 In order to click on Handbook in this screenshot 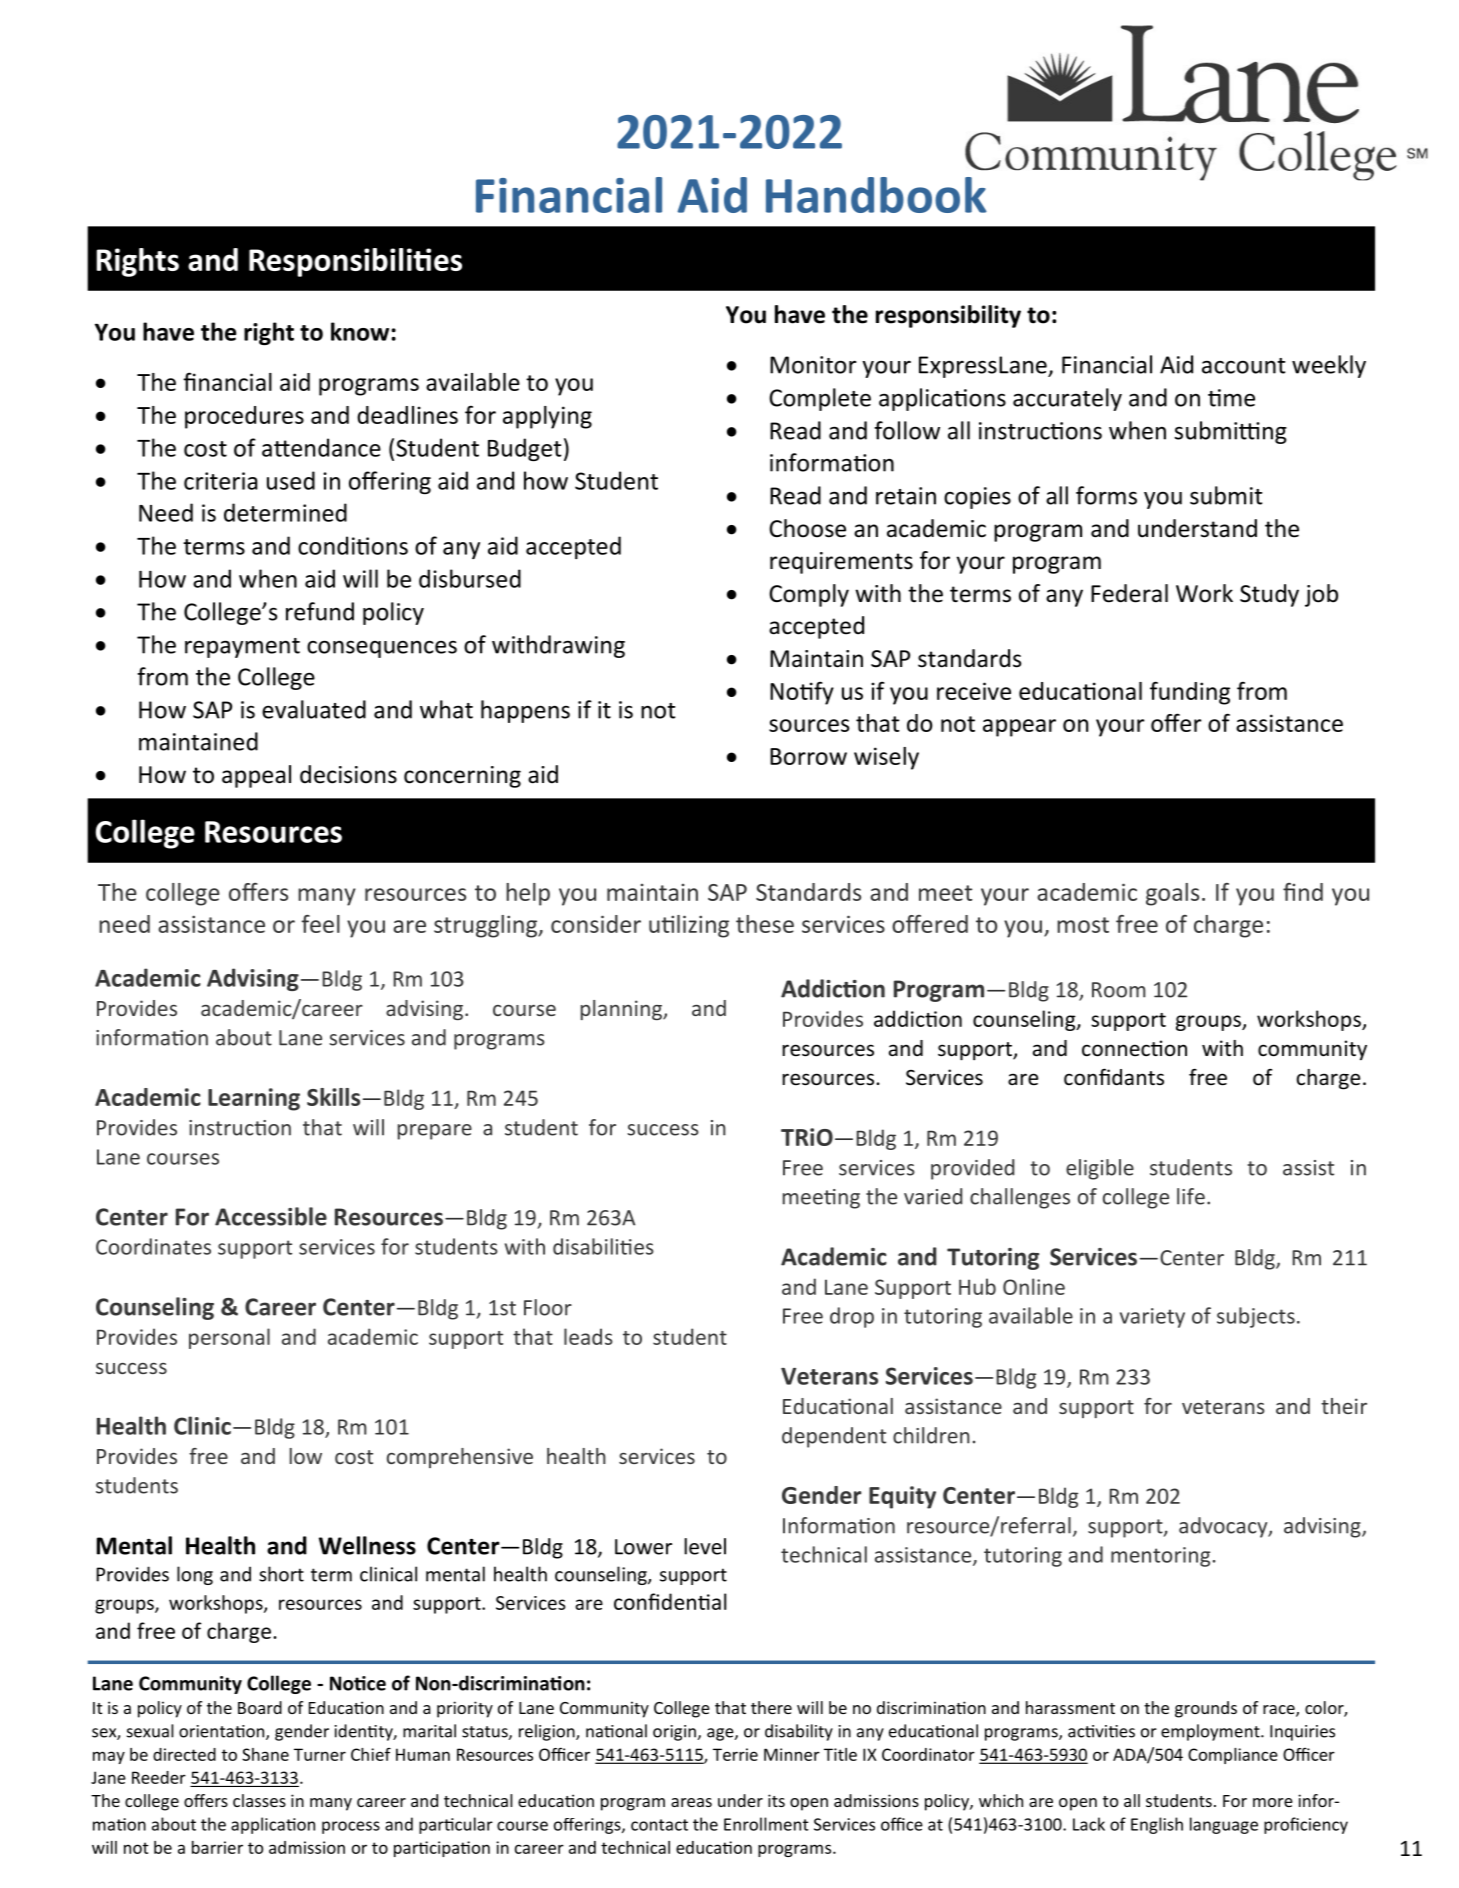, I will do `click(876, 195)`.
